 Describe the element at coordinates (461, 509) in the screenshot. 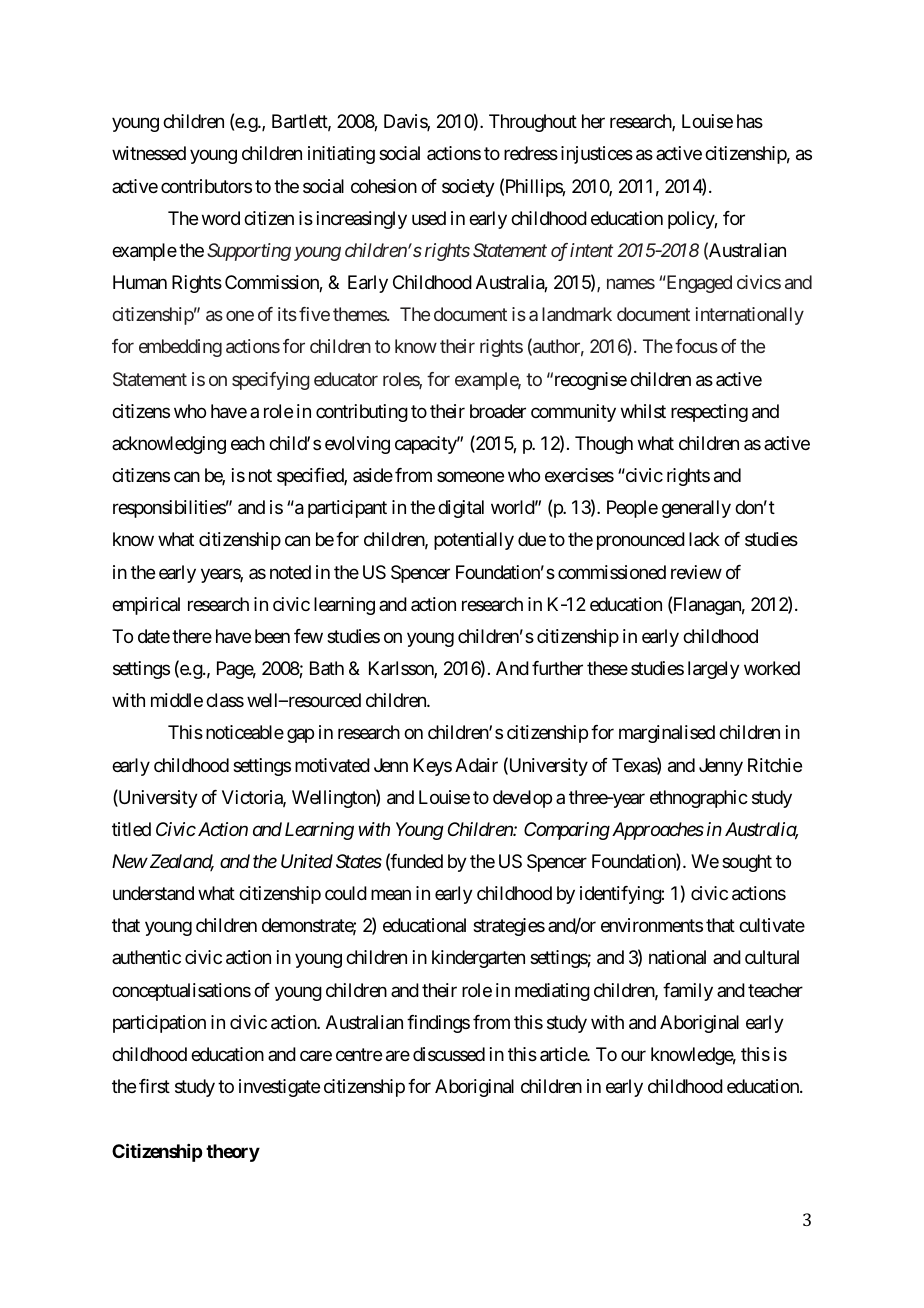

I see `digital` at that location.
